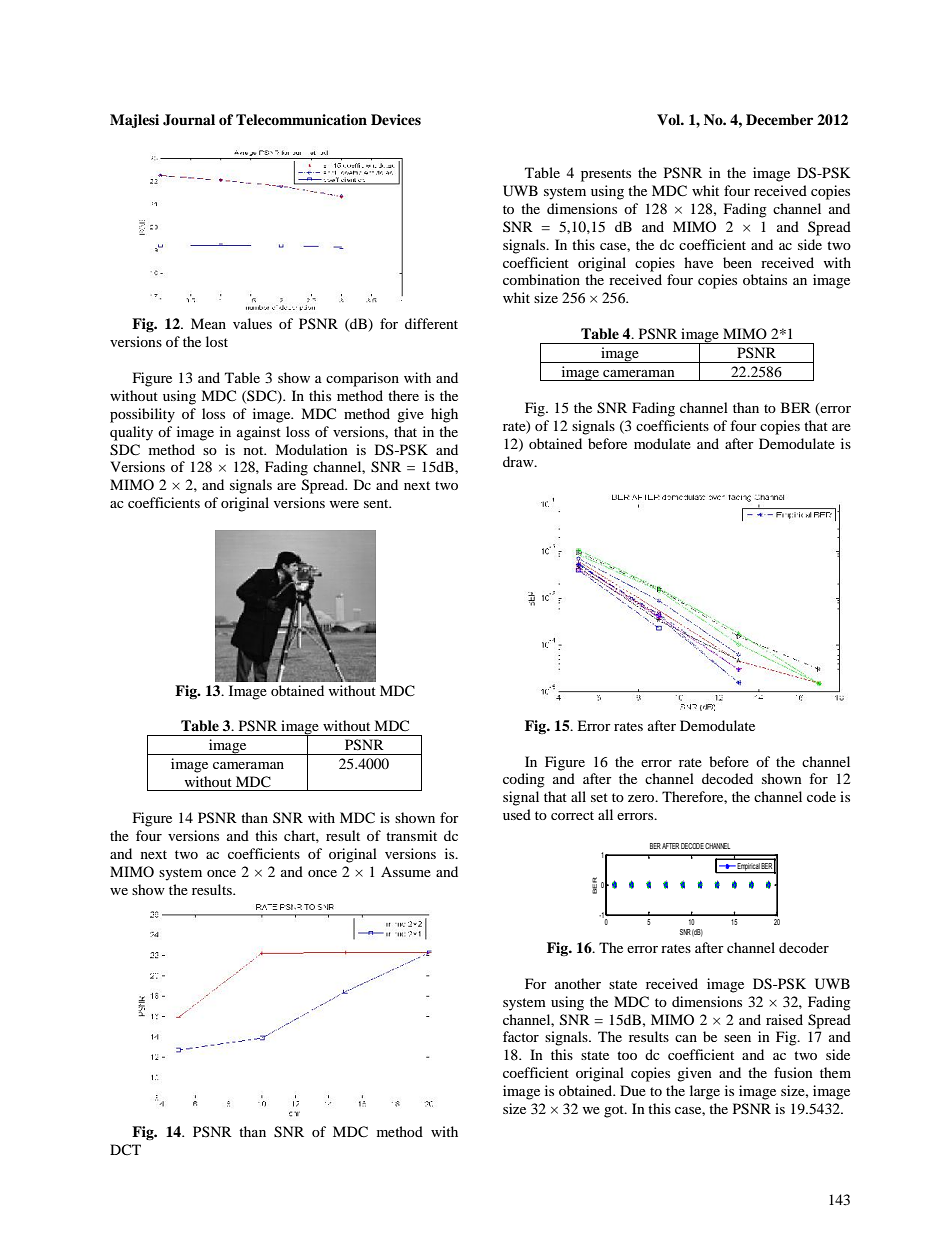 The height and width of the image is (1233, 952). Describe the element at coordinates (517, 814) in the image. I see `used` at that location.
